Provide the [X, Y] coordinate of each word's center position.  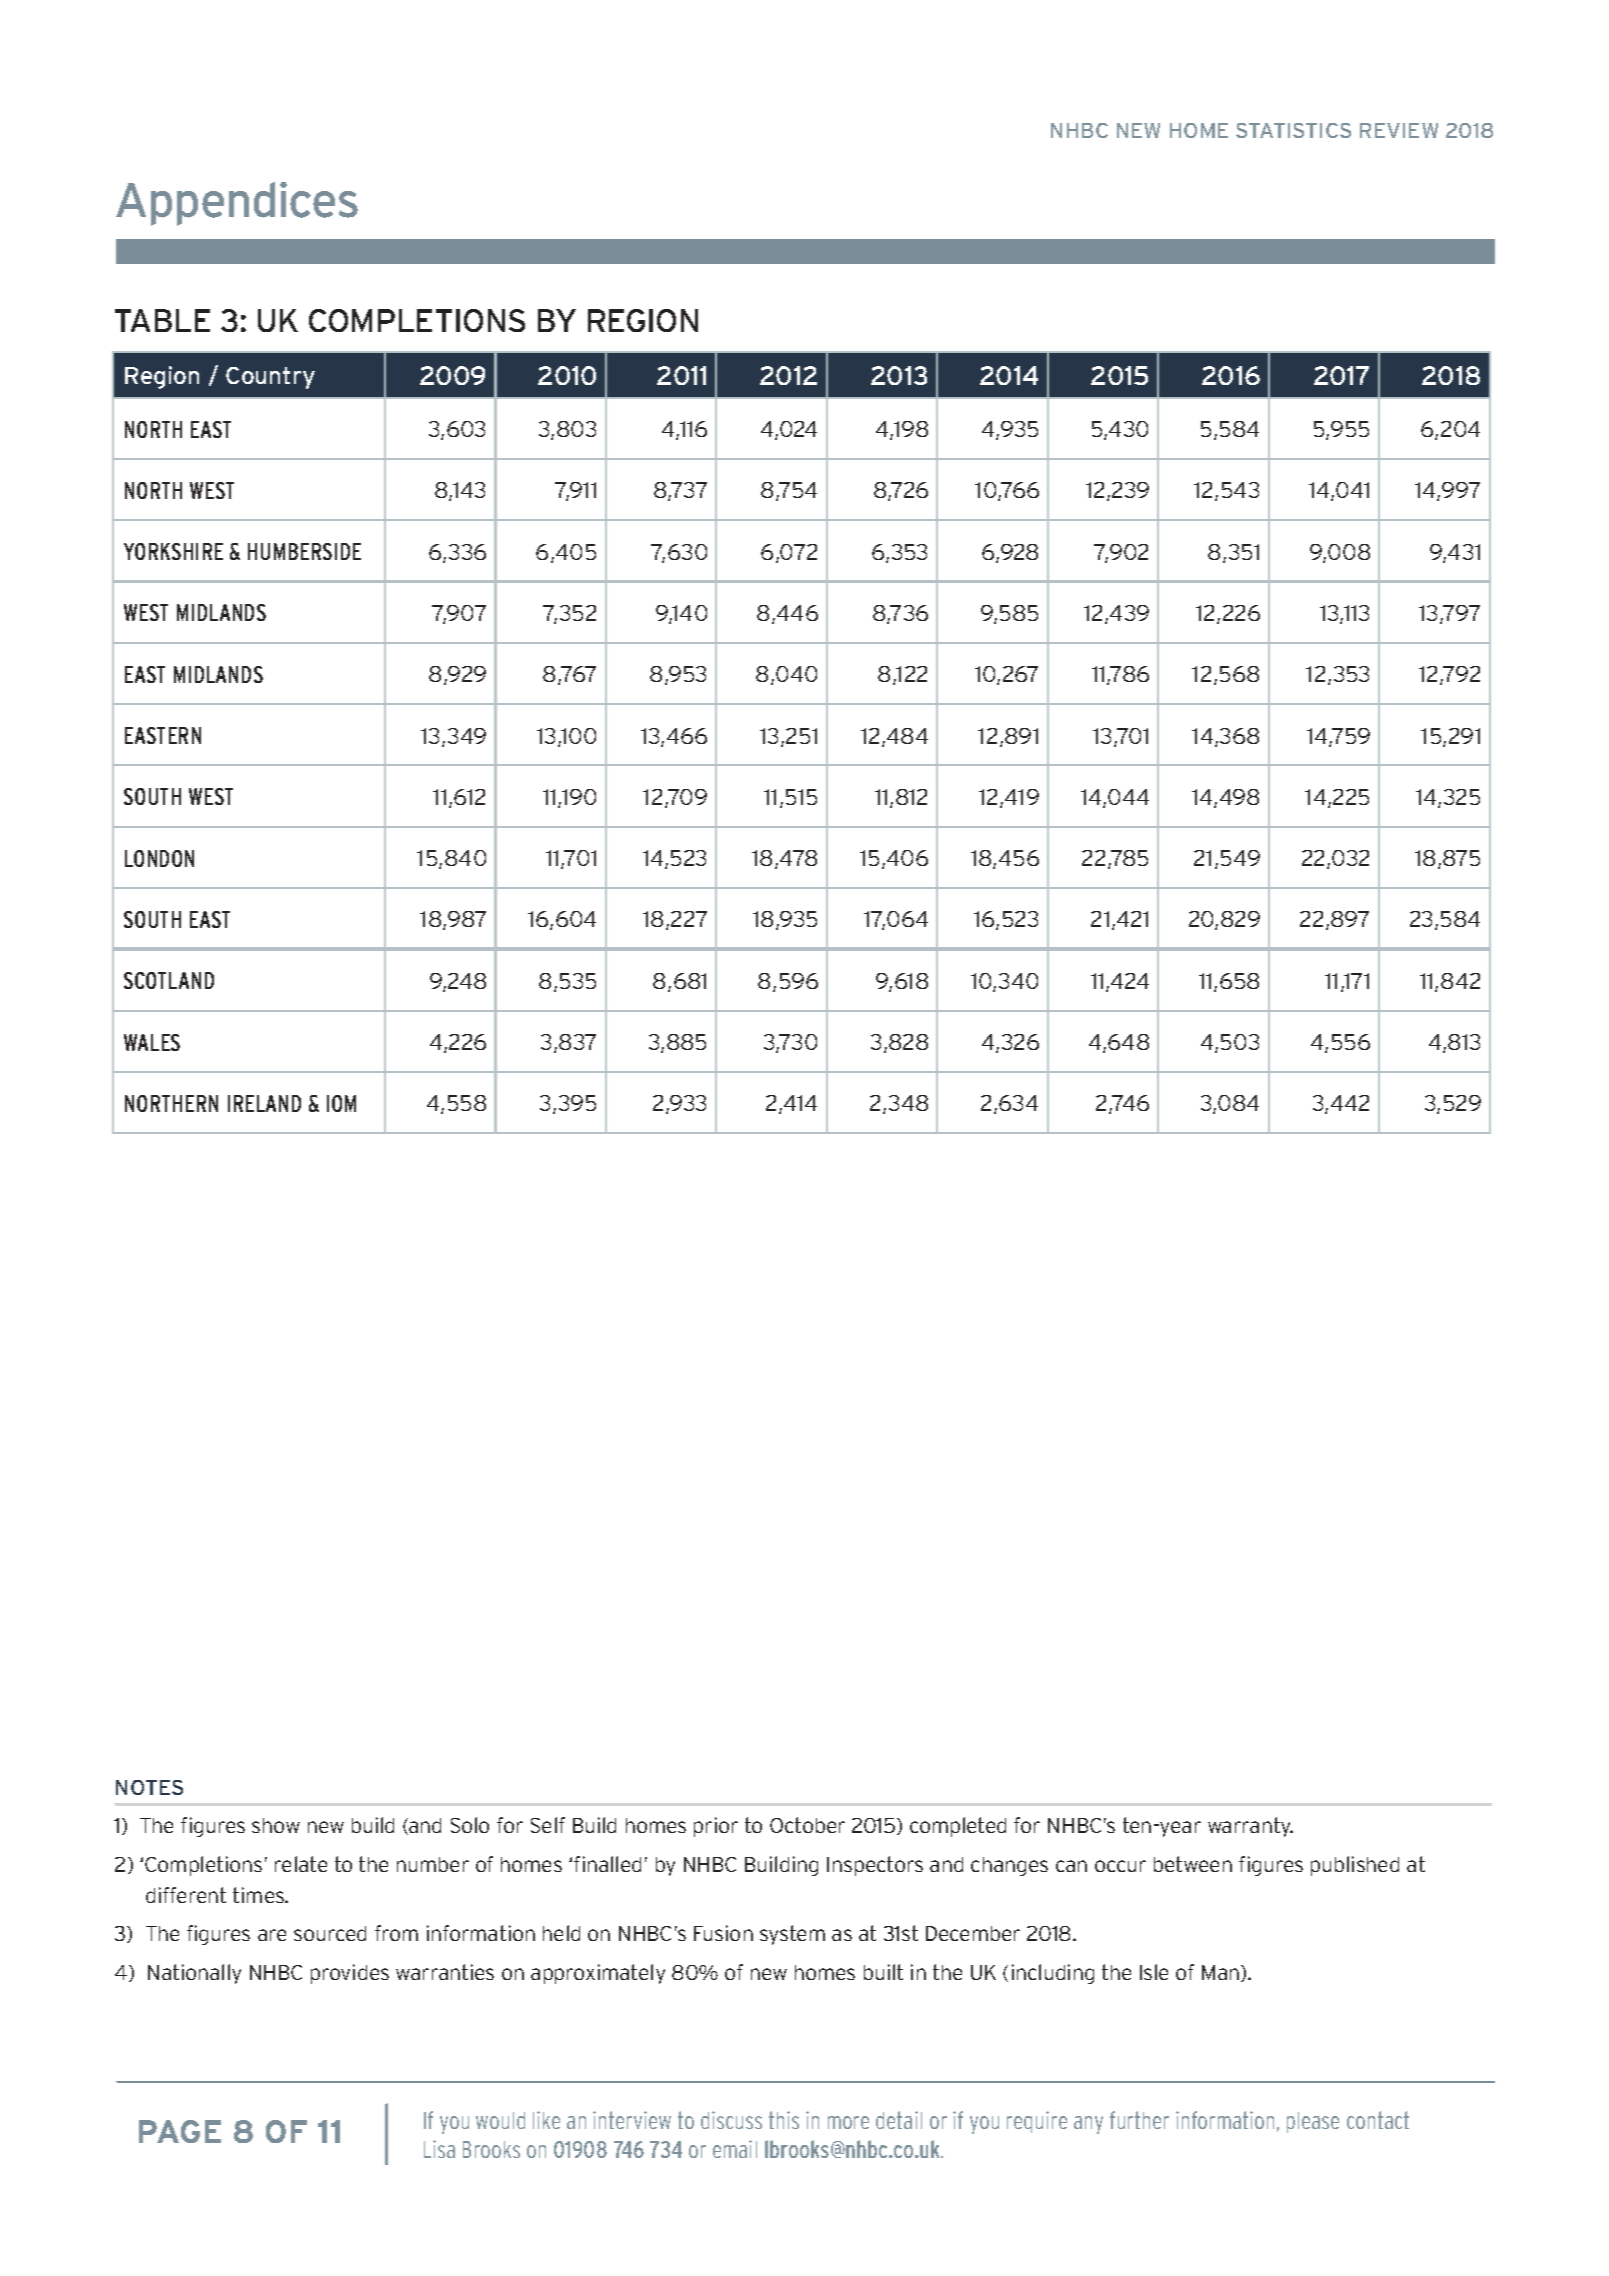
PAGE [180, 2131]
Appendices [237, 204]
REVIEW [1399, 130]
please [1313, 2122]
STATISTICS [1293, 130]
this [784, 2120]
